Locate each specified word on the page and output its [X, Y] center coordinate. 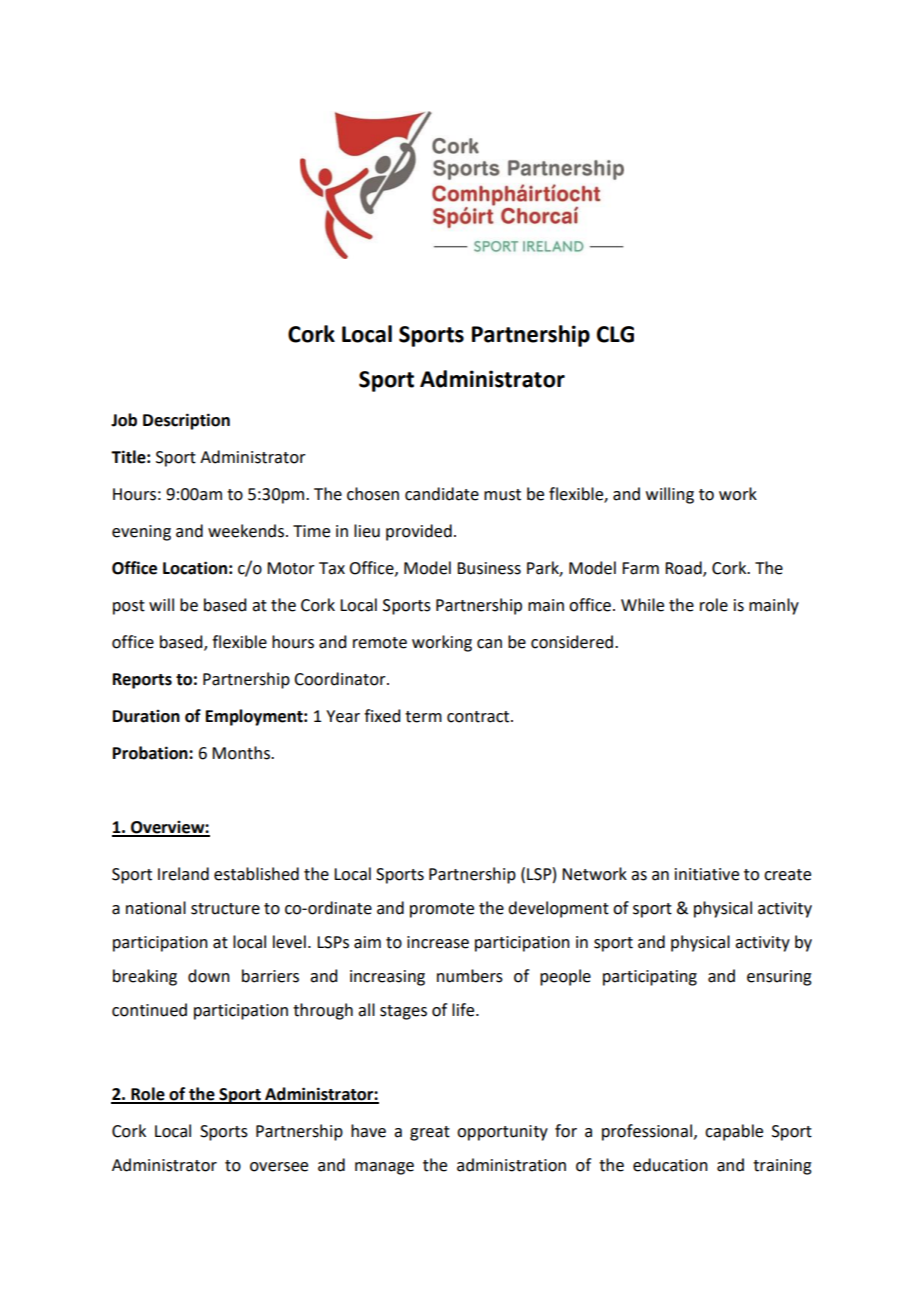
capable [734, 1132]
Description [186, 421]
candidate [442, 494]
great [430, 1133]
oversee [279, 1167]
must [502, 495]
